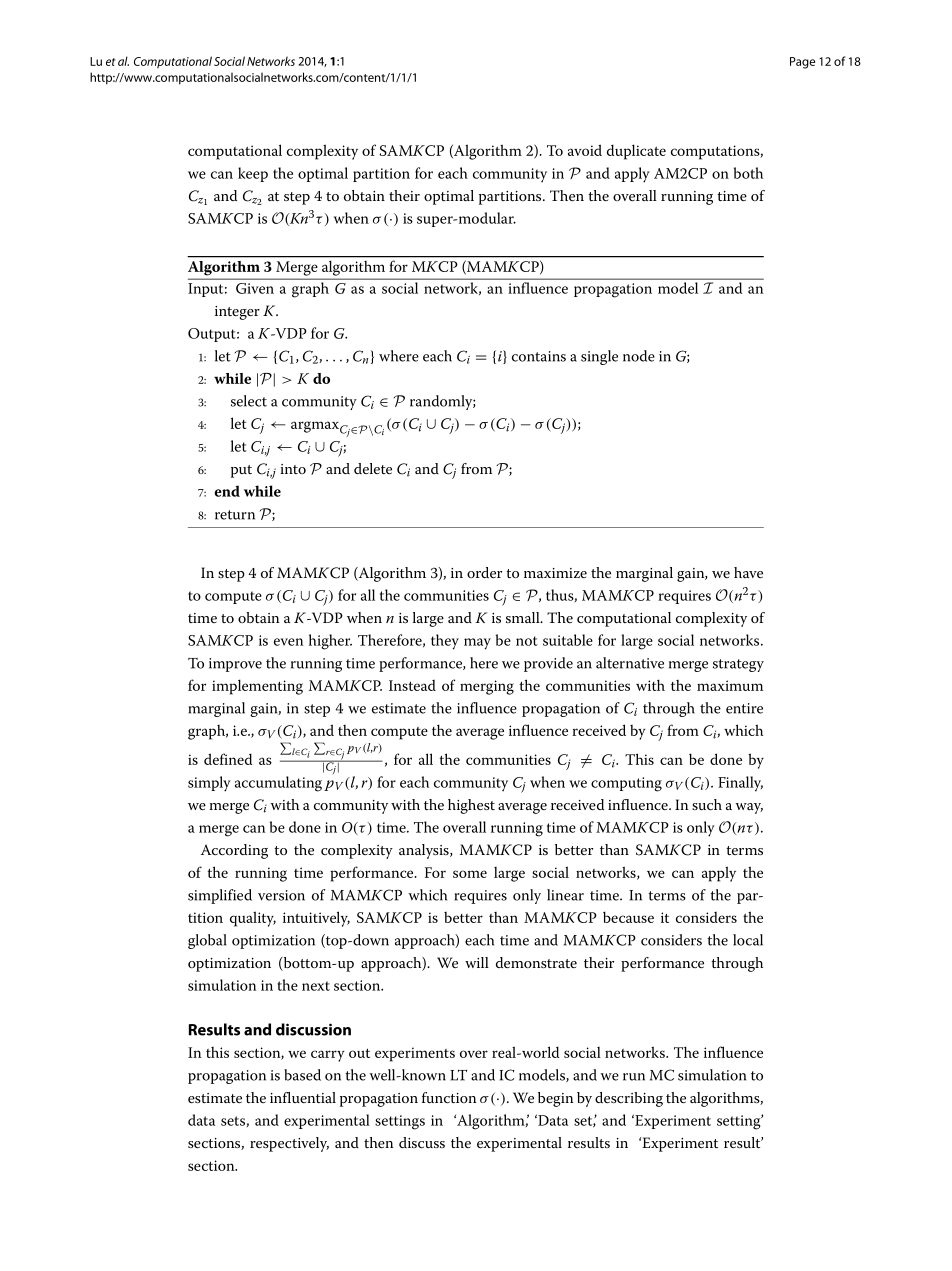 This screenshot has width=952, height=1271. I want to click on even, so click(289, 642).
